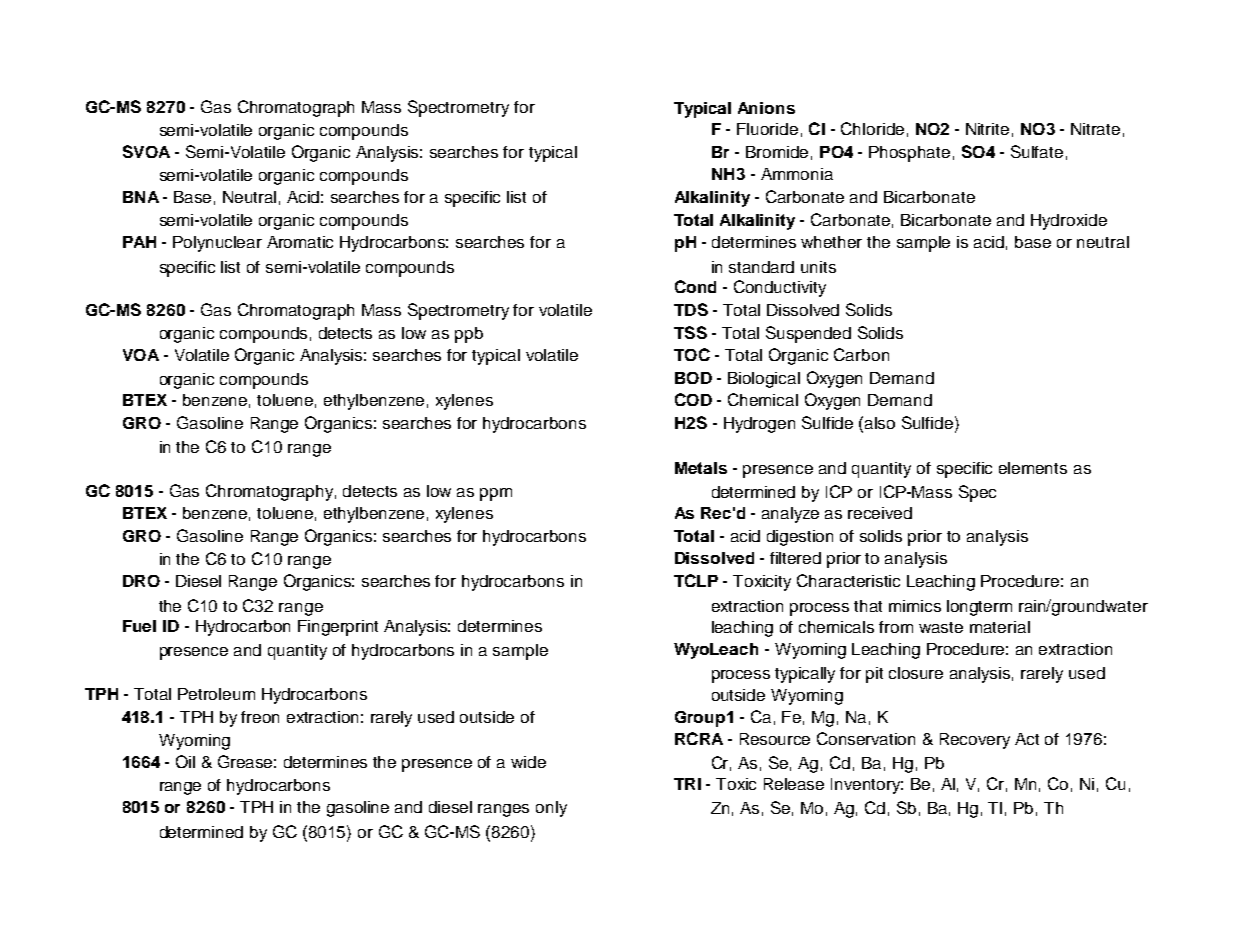 The height and width of the document is (952, 1233). What do you see at coordinates (496, 494) in the document?
I see `ppm` at bounding box center [496, 494].
